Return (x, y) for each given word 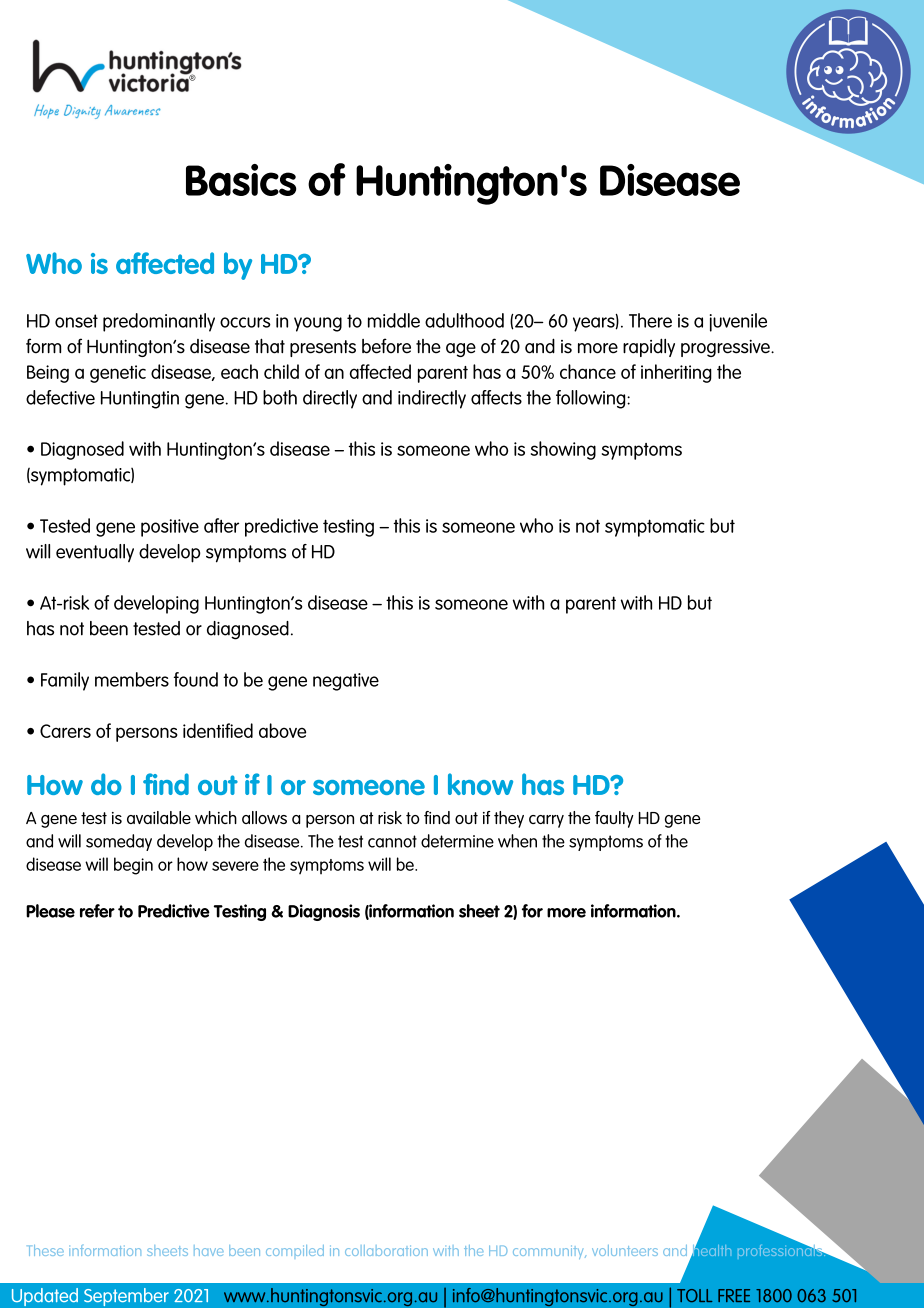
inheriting (676, 373)
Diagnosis (324, 912)
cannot (392, 841)
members (132, 679)
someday (119, 842)
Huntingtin (140, 400)
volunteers (625, 1250)
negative (346, 682)
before (386, 346)
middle (394, 320)
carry (546, 821)
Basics (241, 180)
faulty (614, 819)
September (126, 1297)
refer (97, 911)
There (650, 320)
